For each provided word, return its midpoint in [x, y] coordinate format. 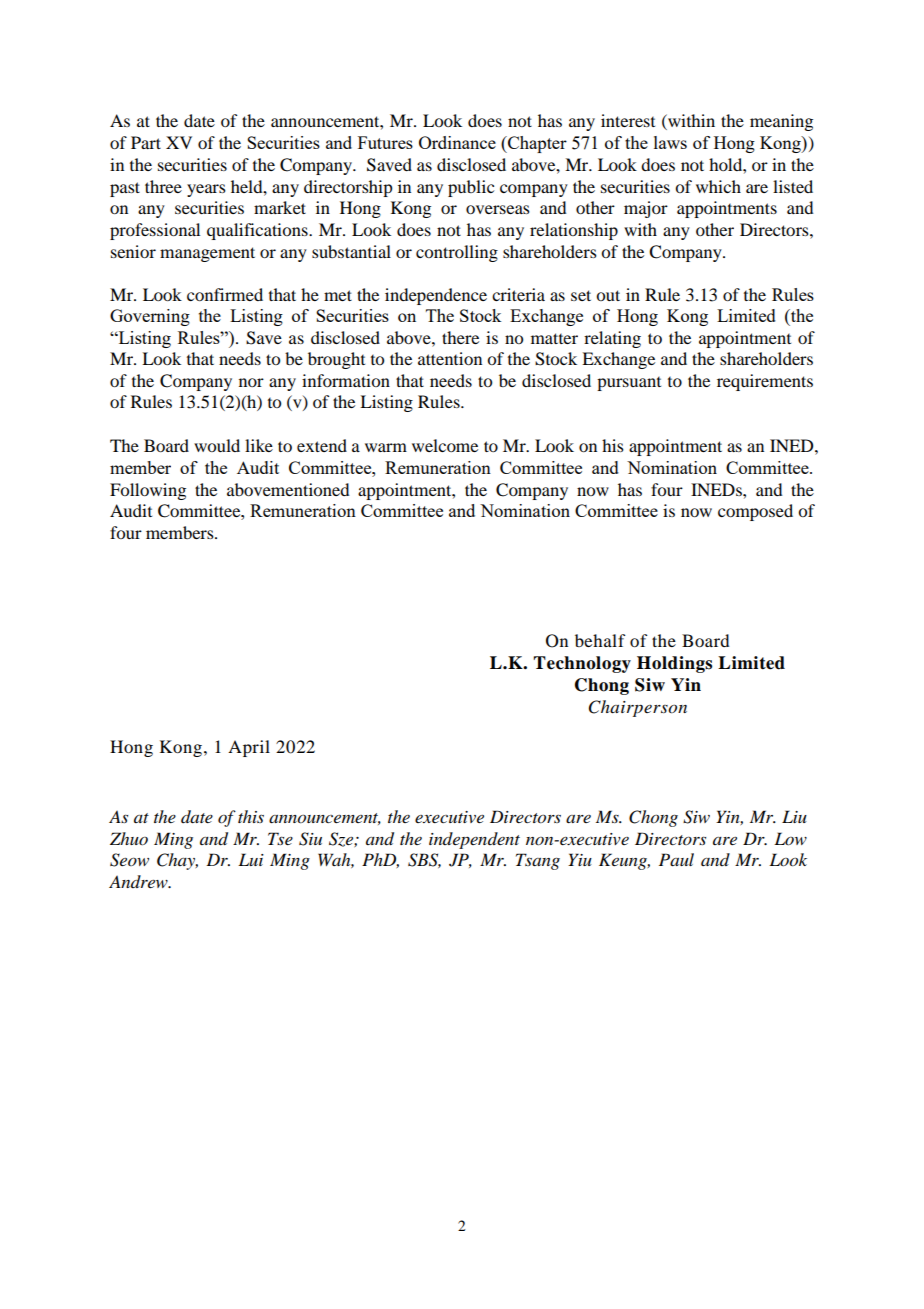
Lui [251, 859]
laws [670, 142]
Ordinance [457, 142]
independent [474, 840]
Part [146, 142]
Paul [676, 859]
